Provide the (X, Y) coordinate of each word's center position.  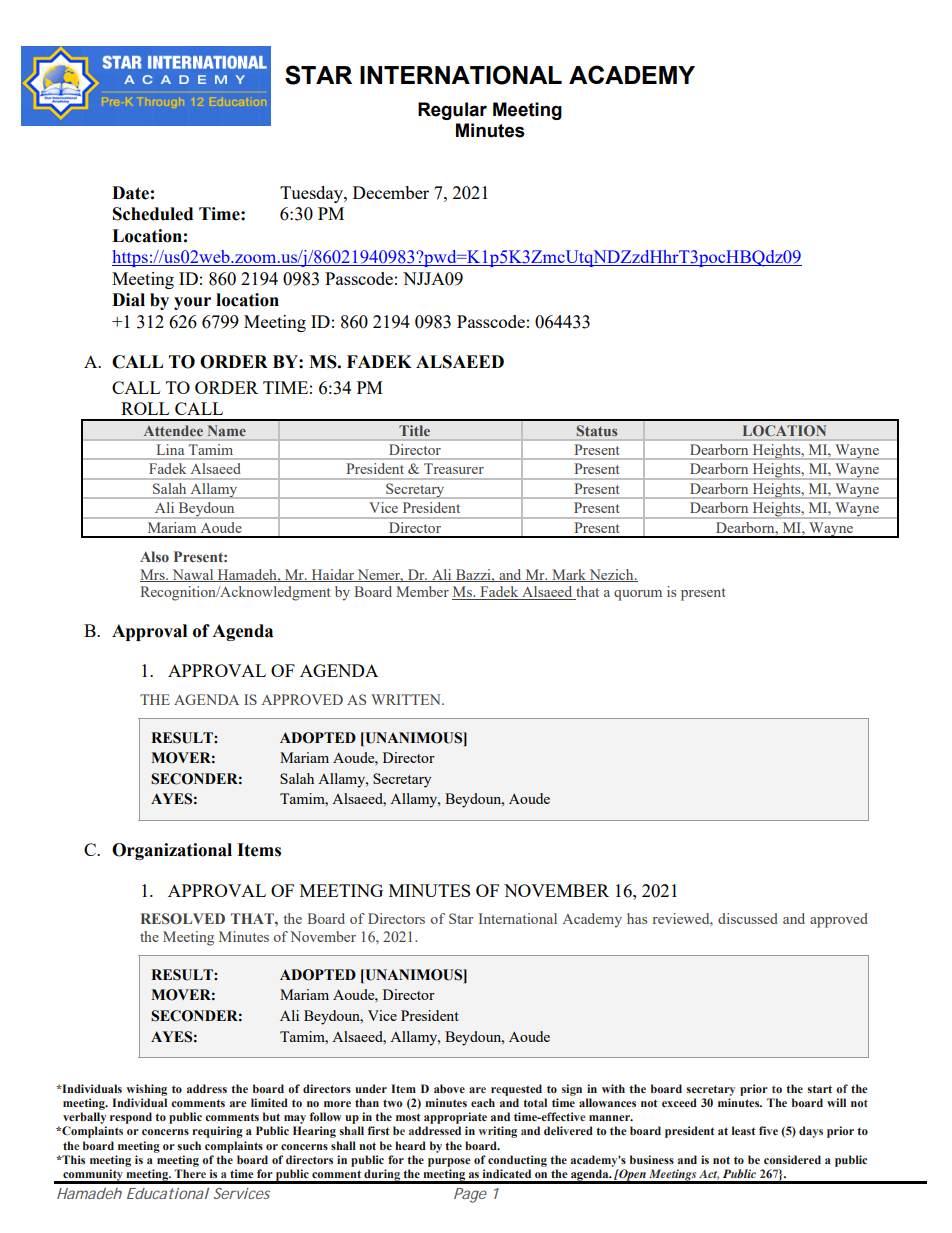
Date (130, 193)
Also (154, 556)
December (391, 192)
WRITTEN (407, 699)
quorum (638, 595)
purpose (449, 1162)
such (189, 1145)
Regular (452, 111)
